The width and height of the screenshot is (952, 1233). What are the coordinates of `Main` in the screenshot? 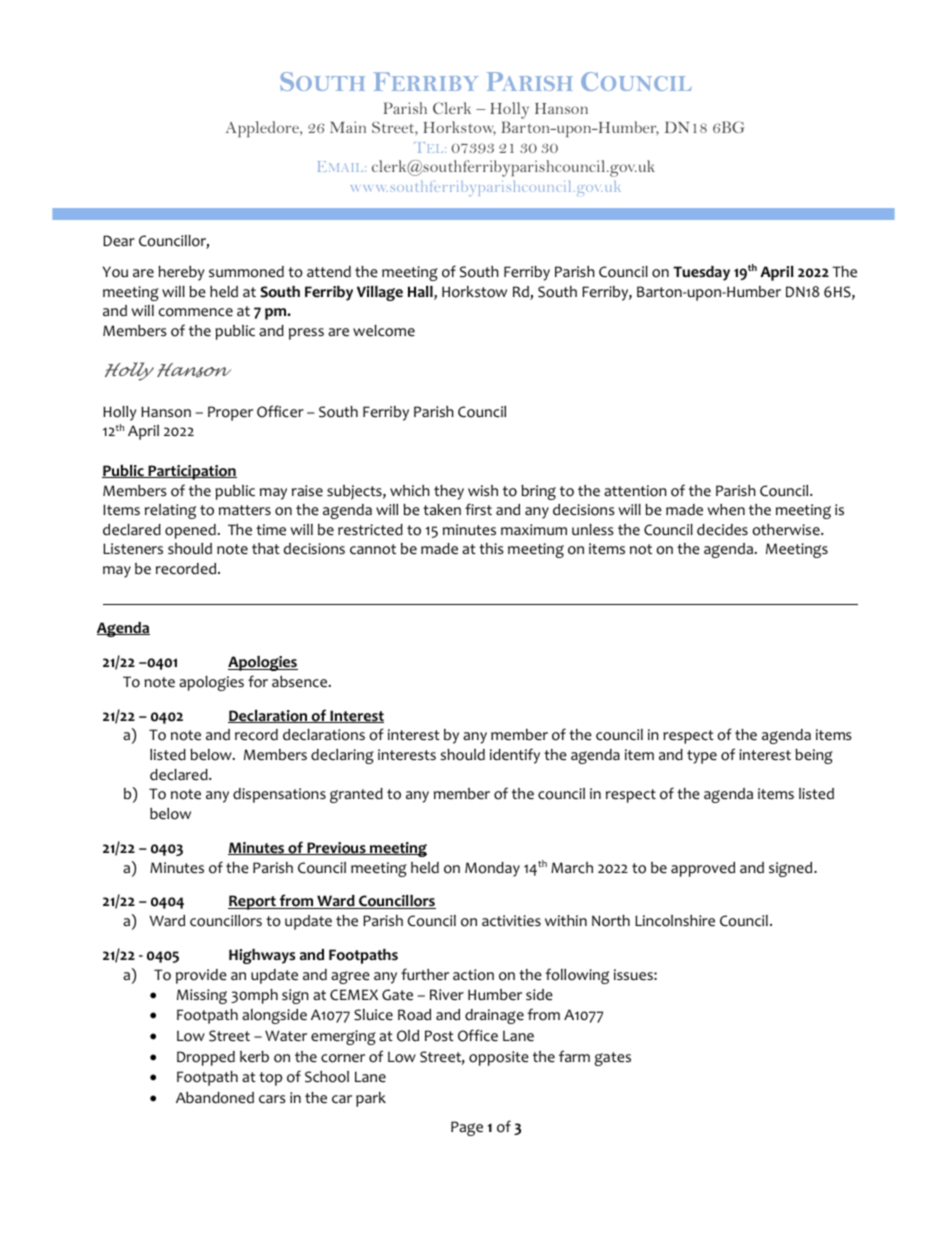 It's located at (348, 127).
